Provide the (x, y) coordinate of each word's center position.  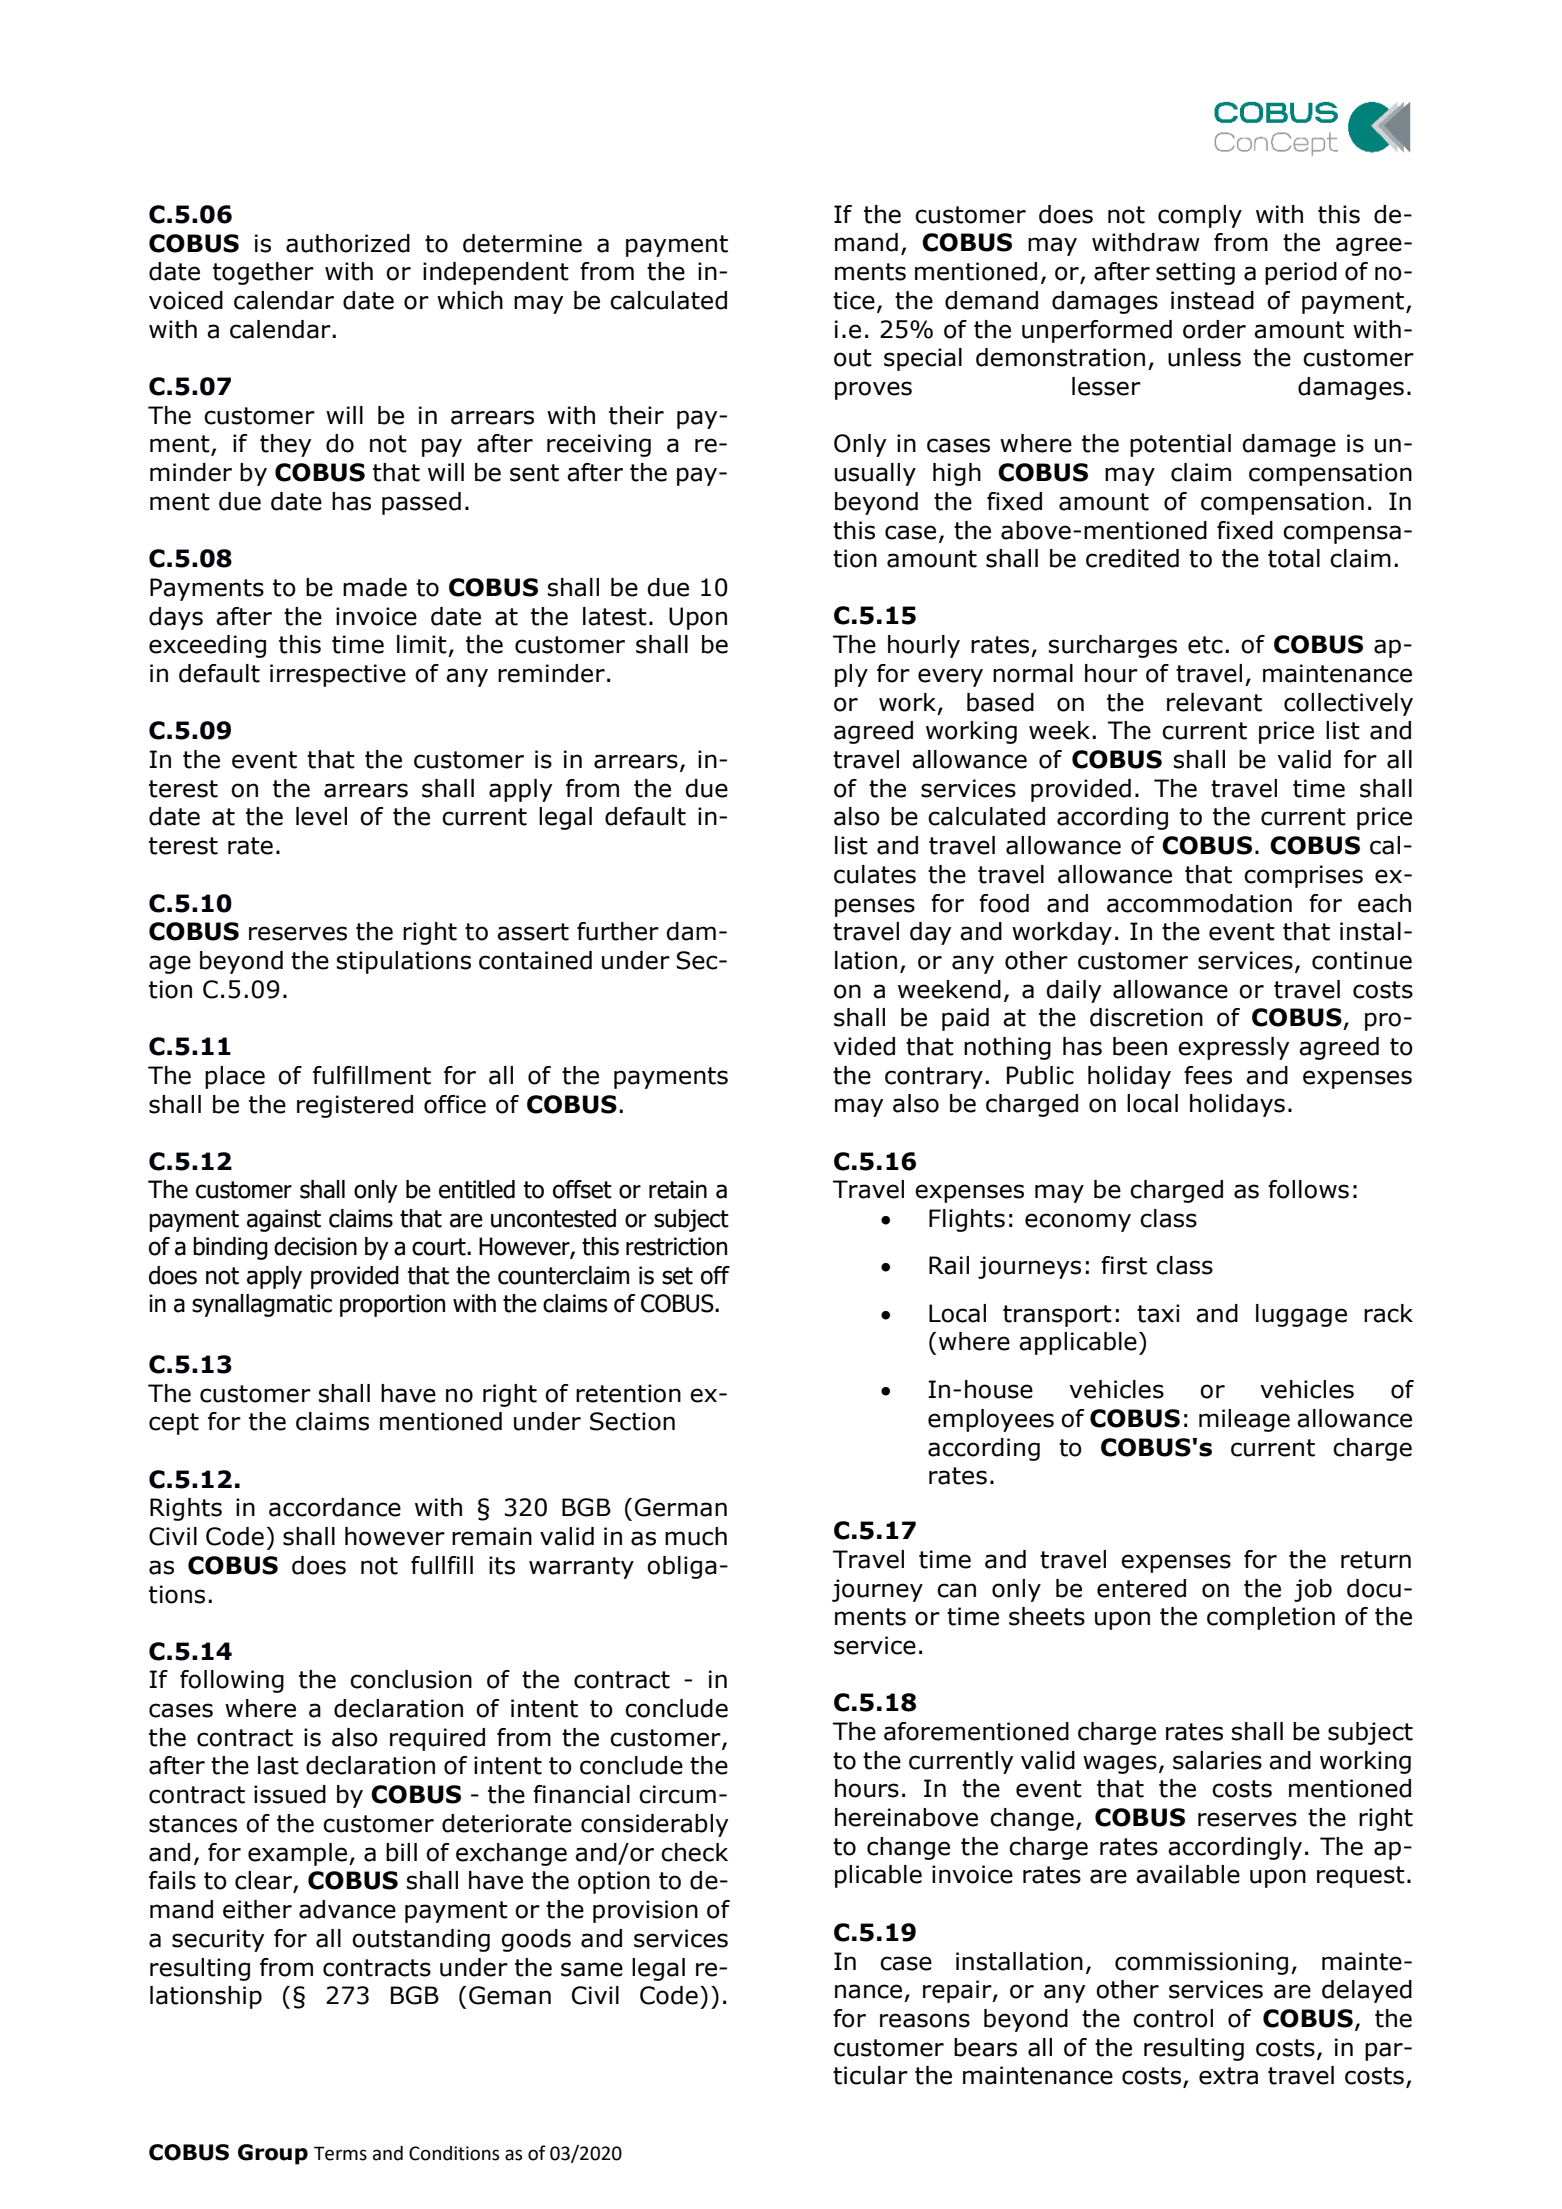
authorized (348, 243)
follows (1308, 1189)
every (950, 677)
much (696, 1536)
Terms (340, 2153)
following (232, 1681)
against (284, 1220)
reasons (925, 2020)
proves (873, 390)
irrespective (338, 675)
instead (1212, 300)
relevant (1214, 702)
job (1313, 1590)
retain (678, 1189)
